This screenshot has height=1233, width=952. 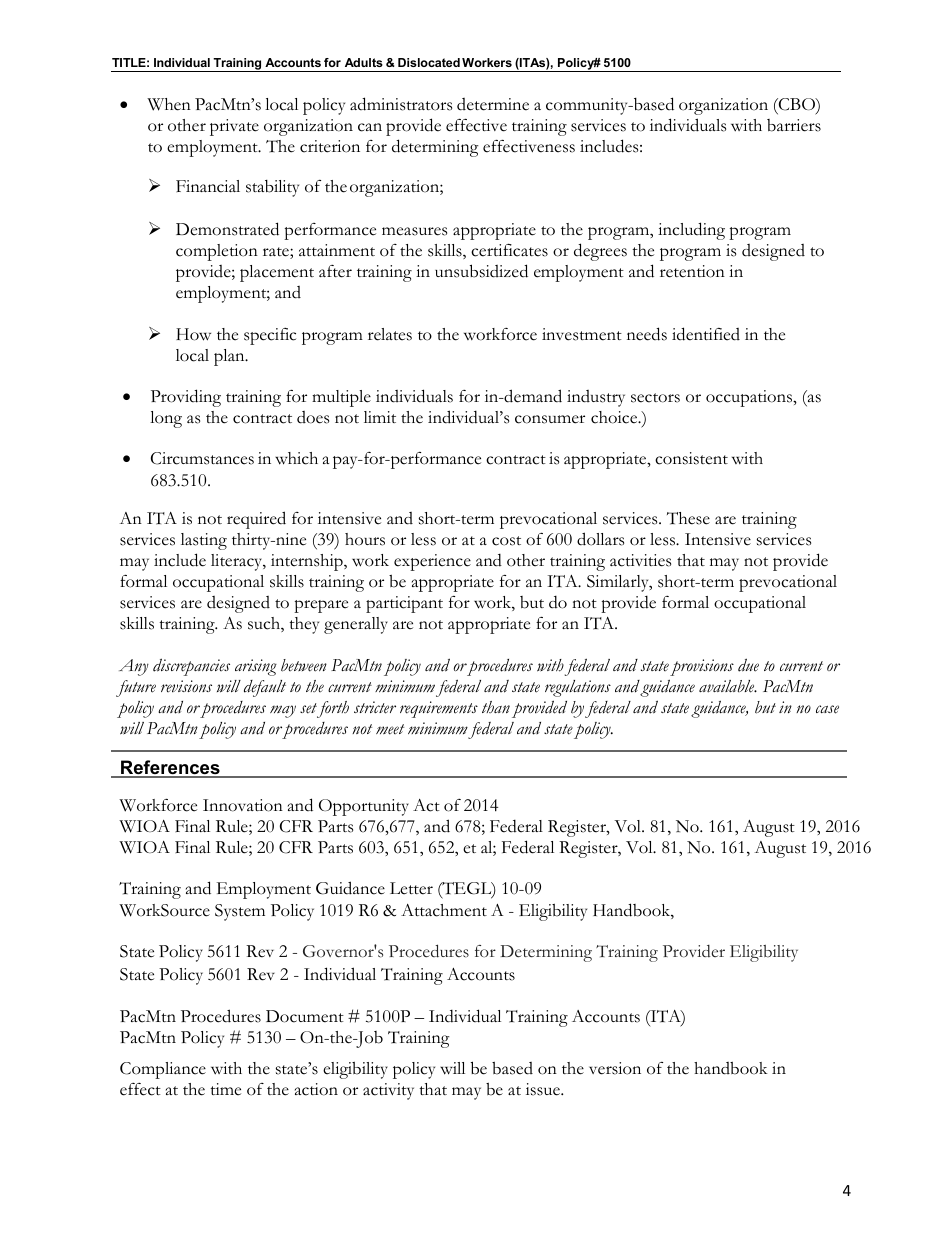 What do you see at coordinates (506, 541) in the screenshot?
I see `cost` at bounding box center [506, 541].
